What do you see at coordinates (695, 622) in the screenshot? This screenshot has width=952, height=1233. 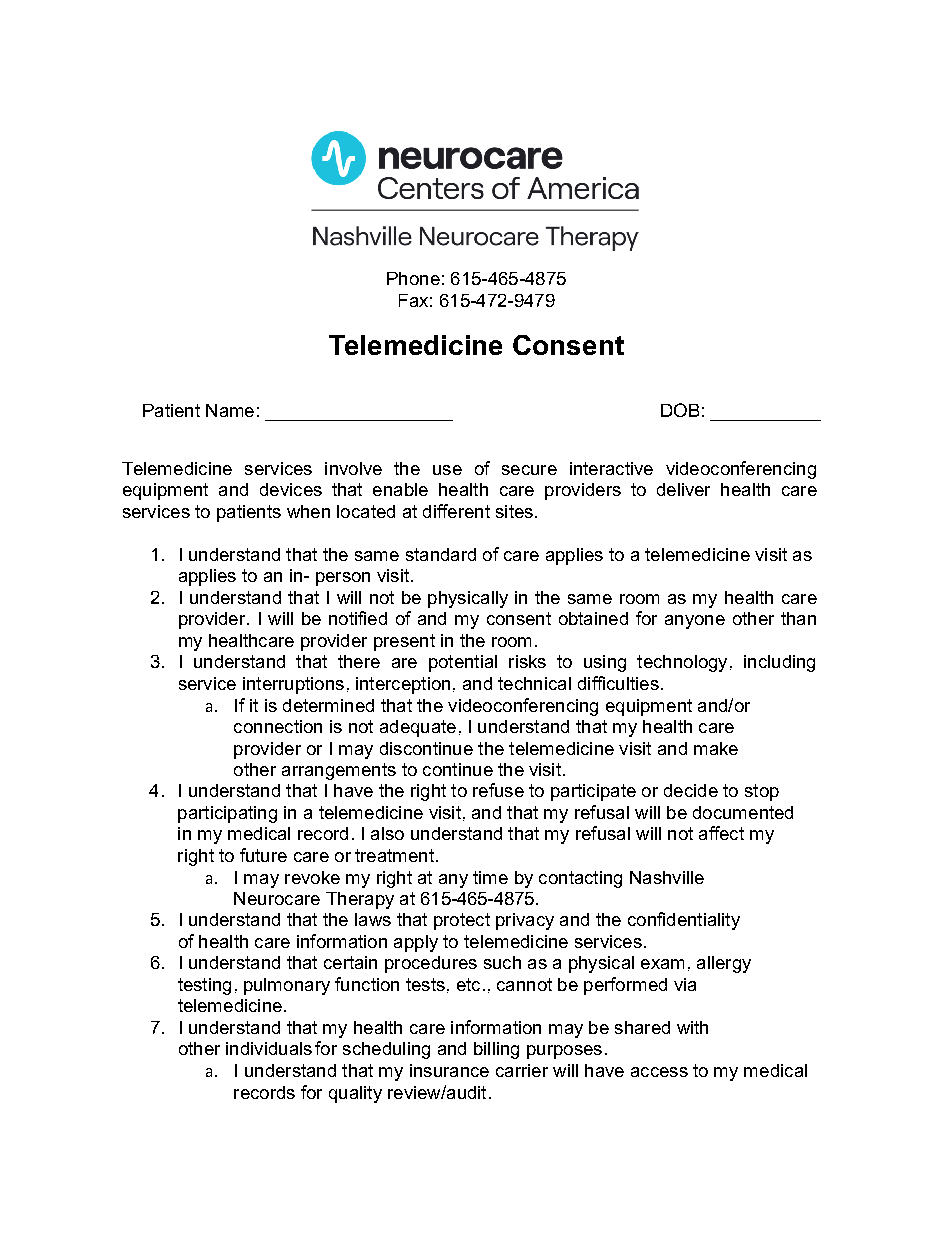 I see `anyone` at bounding box center [695, 622].
